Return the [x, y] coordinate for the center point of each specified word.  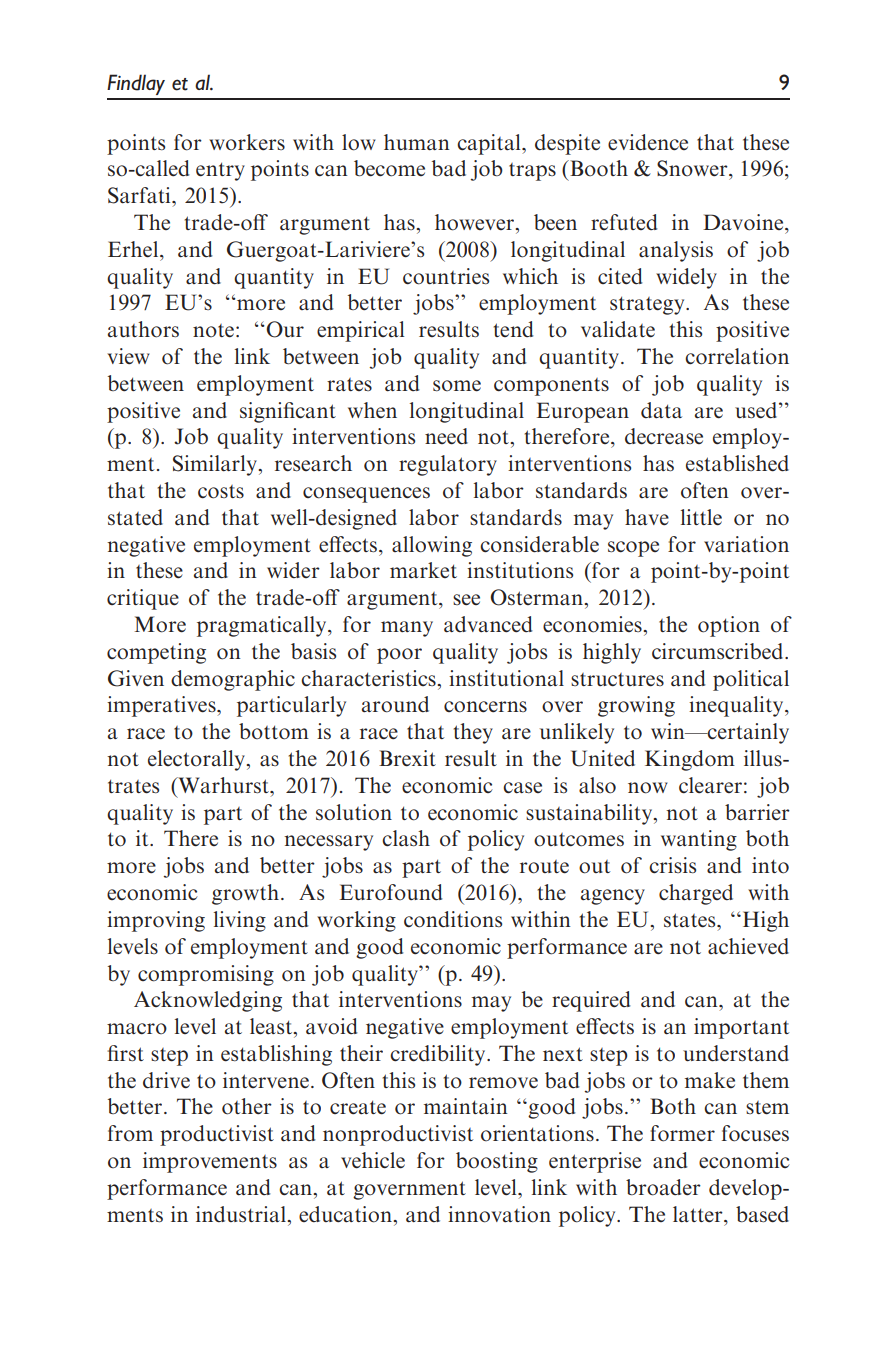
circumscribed [719, 651]
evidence [648, 142]
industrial [242, 1214]
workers [247, 142]
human [417, 142]
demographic [233, 680]
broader [663, 1187]
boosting [497, 1162]
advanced [488, 624]
